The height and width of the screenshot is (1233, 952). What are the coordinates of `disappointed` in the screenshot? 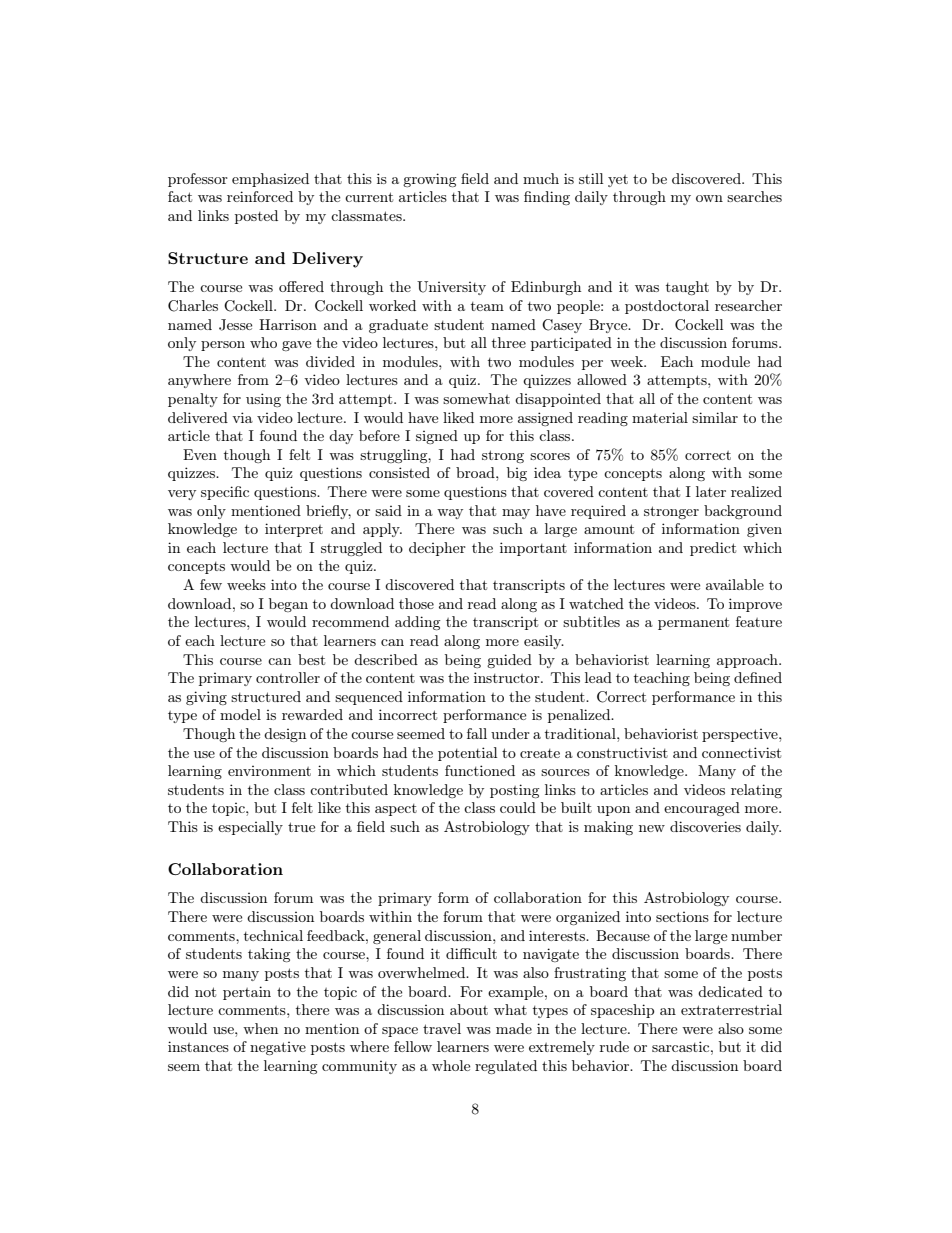 It's located at (558, 400).
